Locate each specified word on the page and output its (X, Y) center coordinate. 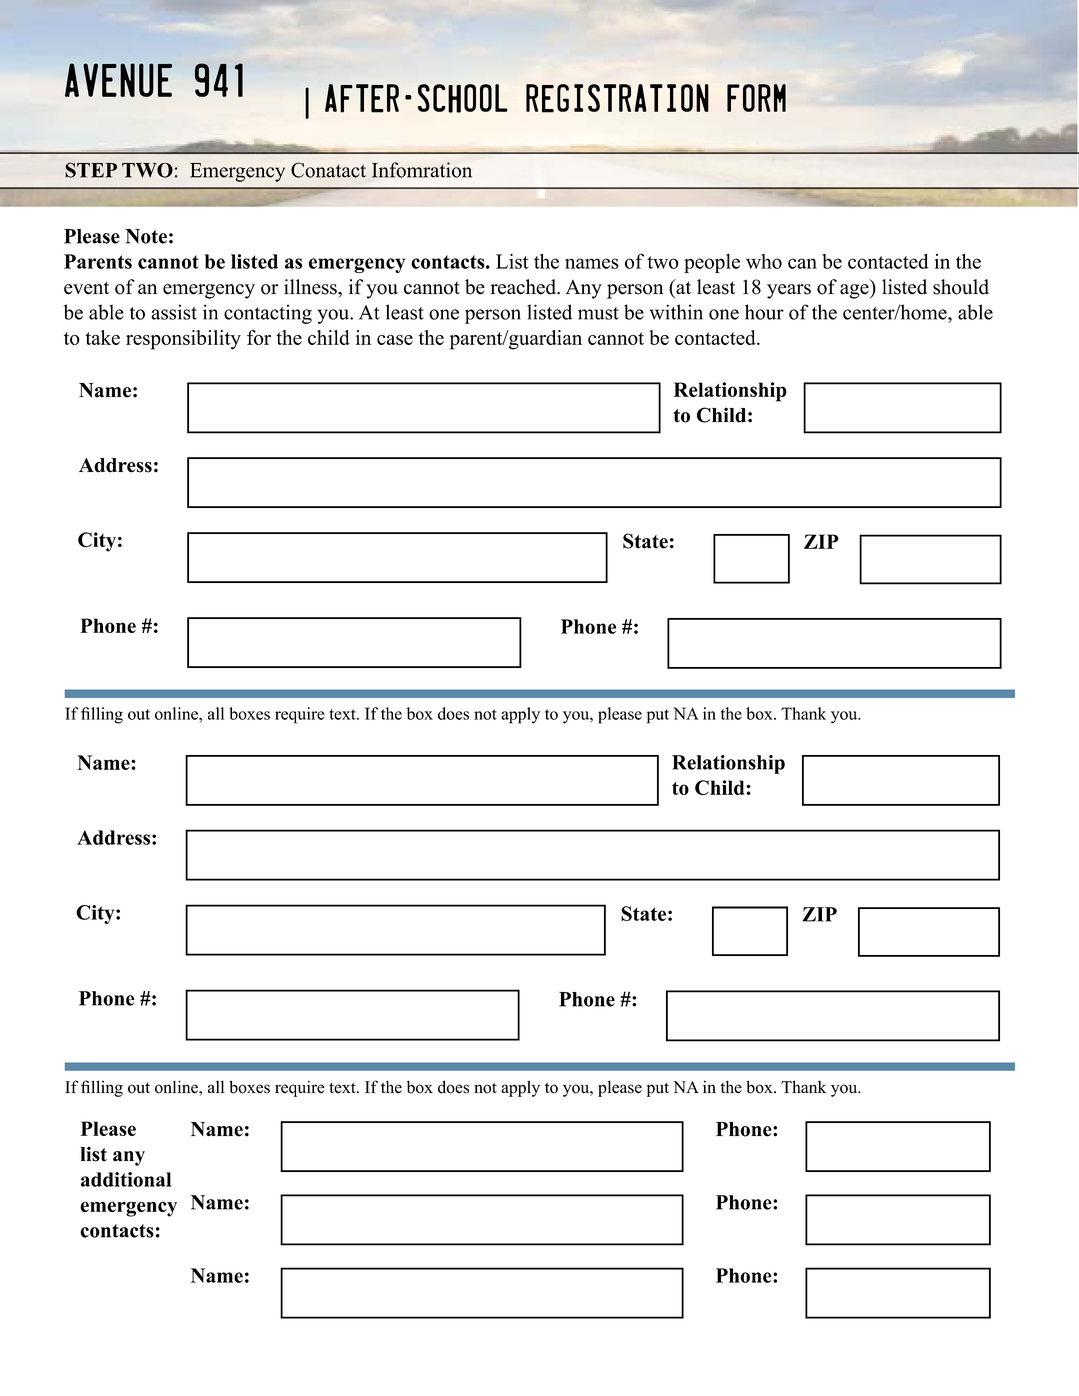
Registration (617, 98)
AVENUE (118, 80)
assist (174, 312)
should (961, 287)
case (395, 340)
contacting (268, 314)
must (598, 313)
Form (756, 98)
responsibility (183, 340)
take (102, 337)
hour (764, 312)
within (676, 312)
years (789, 291)
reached (524, 287)
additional (126, 1179)
